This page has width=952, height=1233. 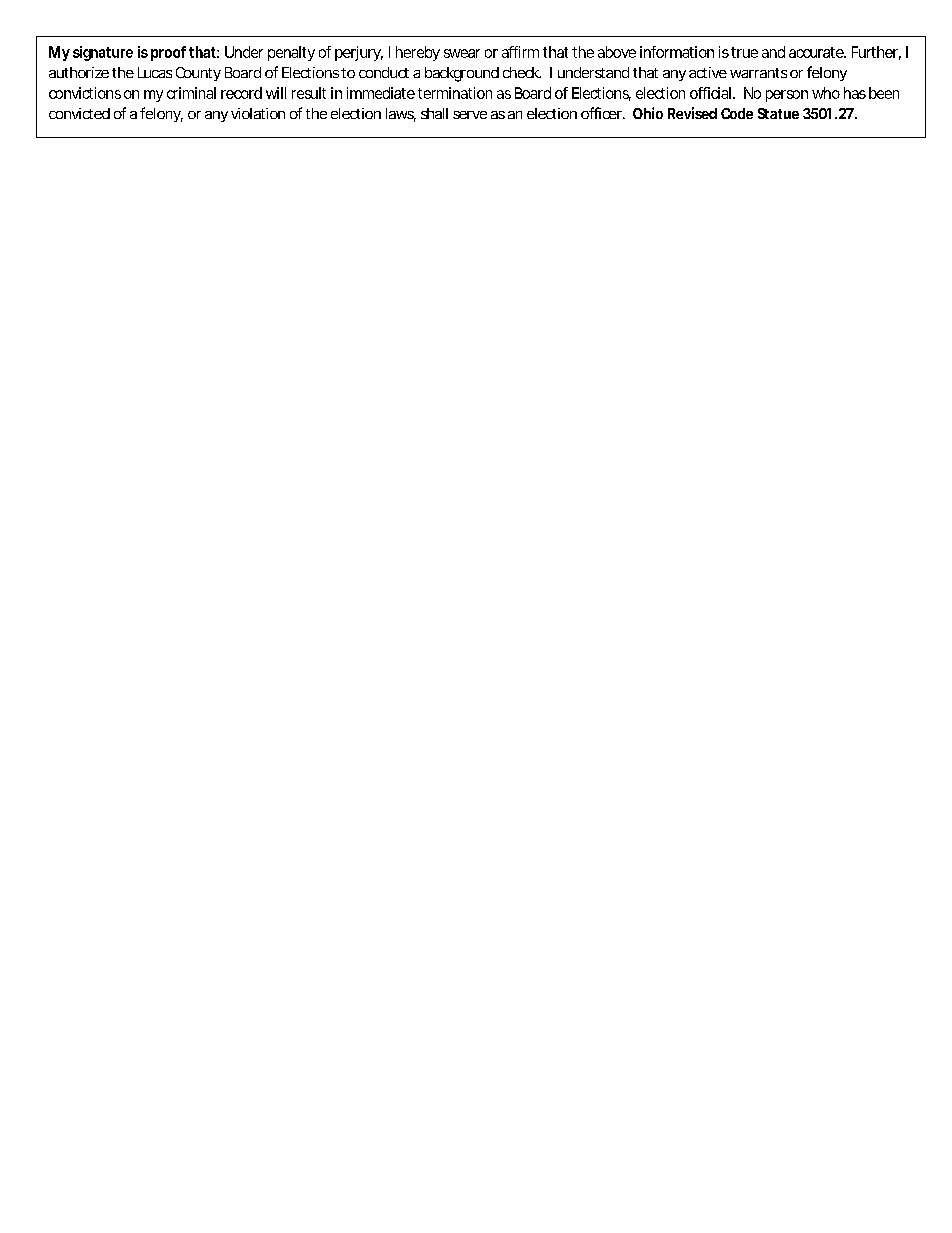 I want to click on criminal, so click(x=191, y=93).
